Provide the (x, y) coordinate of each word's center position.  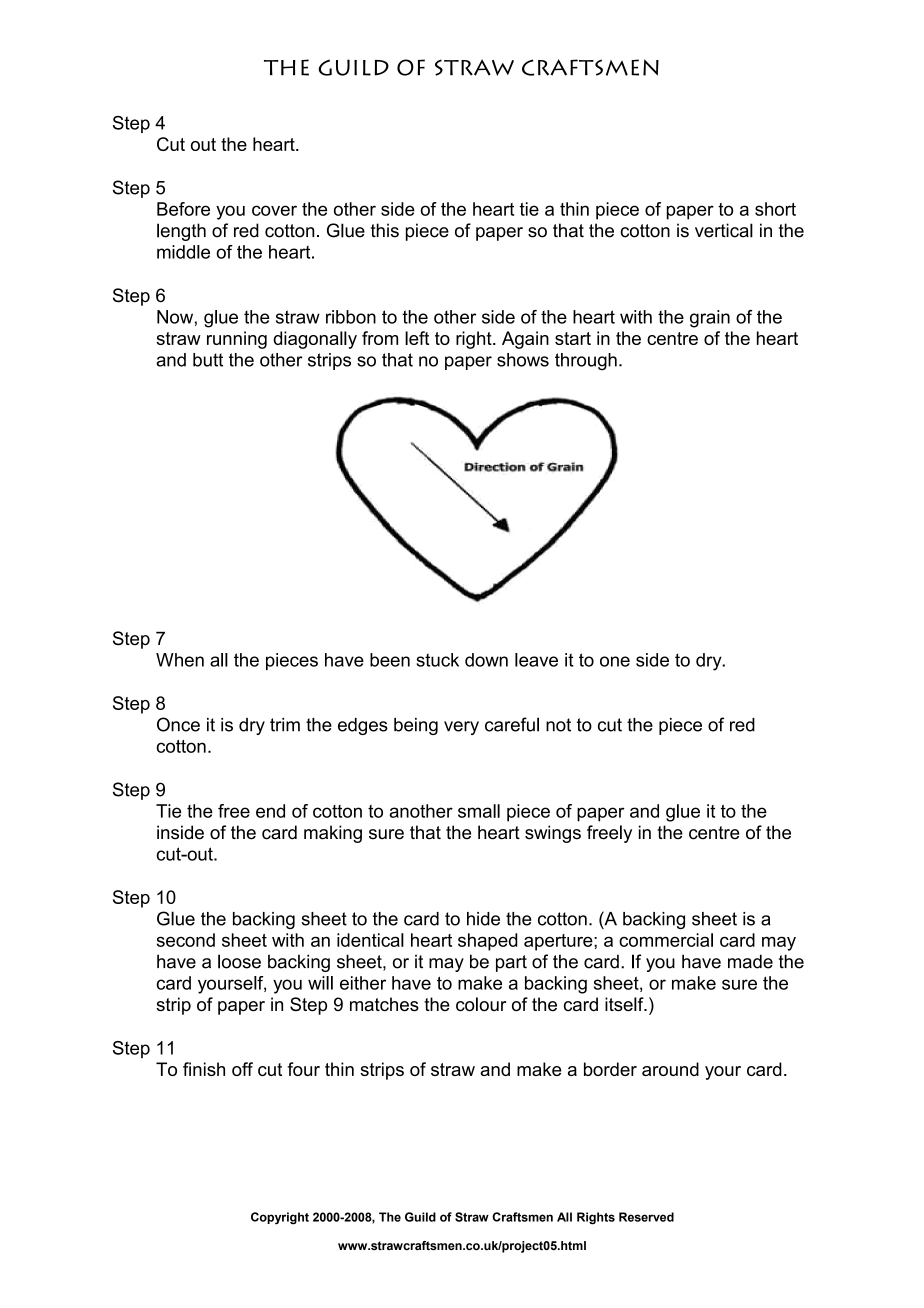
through (586, 362)
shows (523, 360)
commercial (666, 940)
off (242, 1069)
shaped (487, 942)
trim (285, 725)
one (615, 661)
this (385, 230)
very (461, 728)
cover (274, 210)
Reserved (646, 1217)
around (670, 1069)
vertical (724, 230)
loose (239, 961)
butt (208, 360)
